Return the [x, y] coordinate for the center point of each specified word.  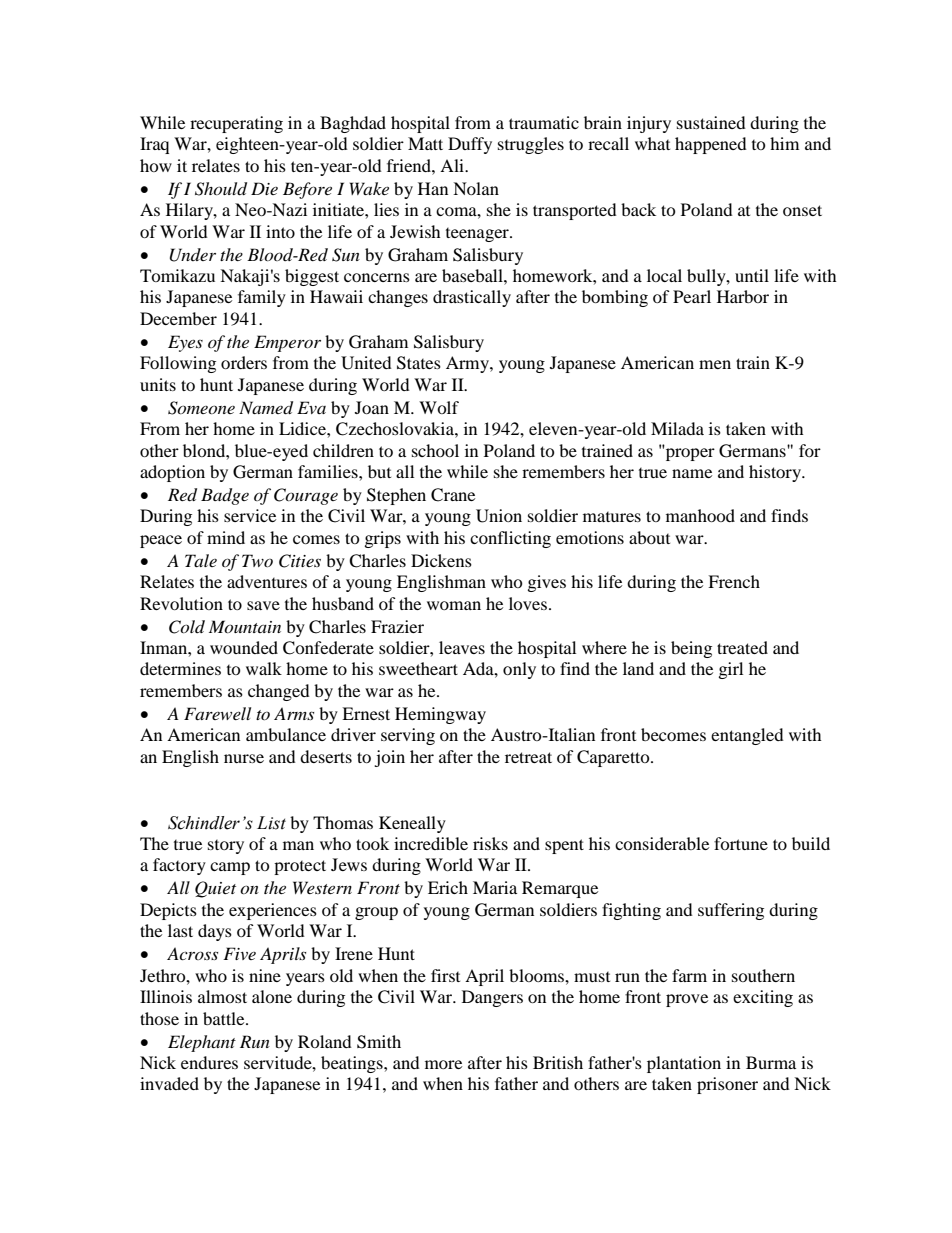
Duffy [470, 145]
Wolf [439, 407]
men [715, 364]
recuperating [236, 124]
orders [244, 362]
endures [209, 1062]
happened [711, 145]
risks [490, 843]
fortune [741, 843]
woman [454, 605]
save [263, 605]
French [734, 581]
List [271, 823]
